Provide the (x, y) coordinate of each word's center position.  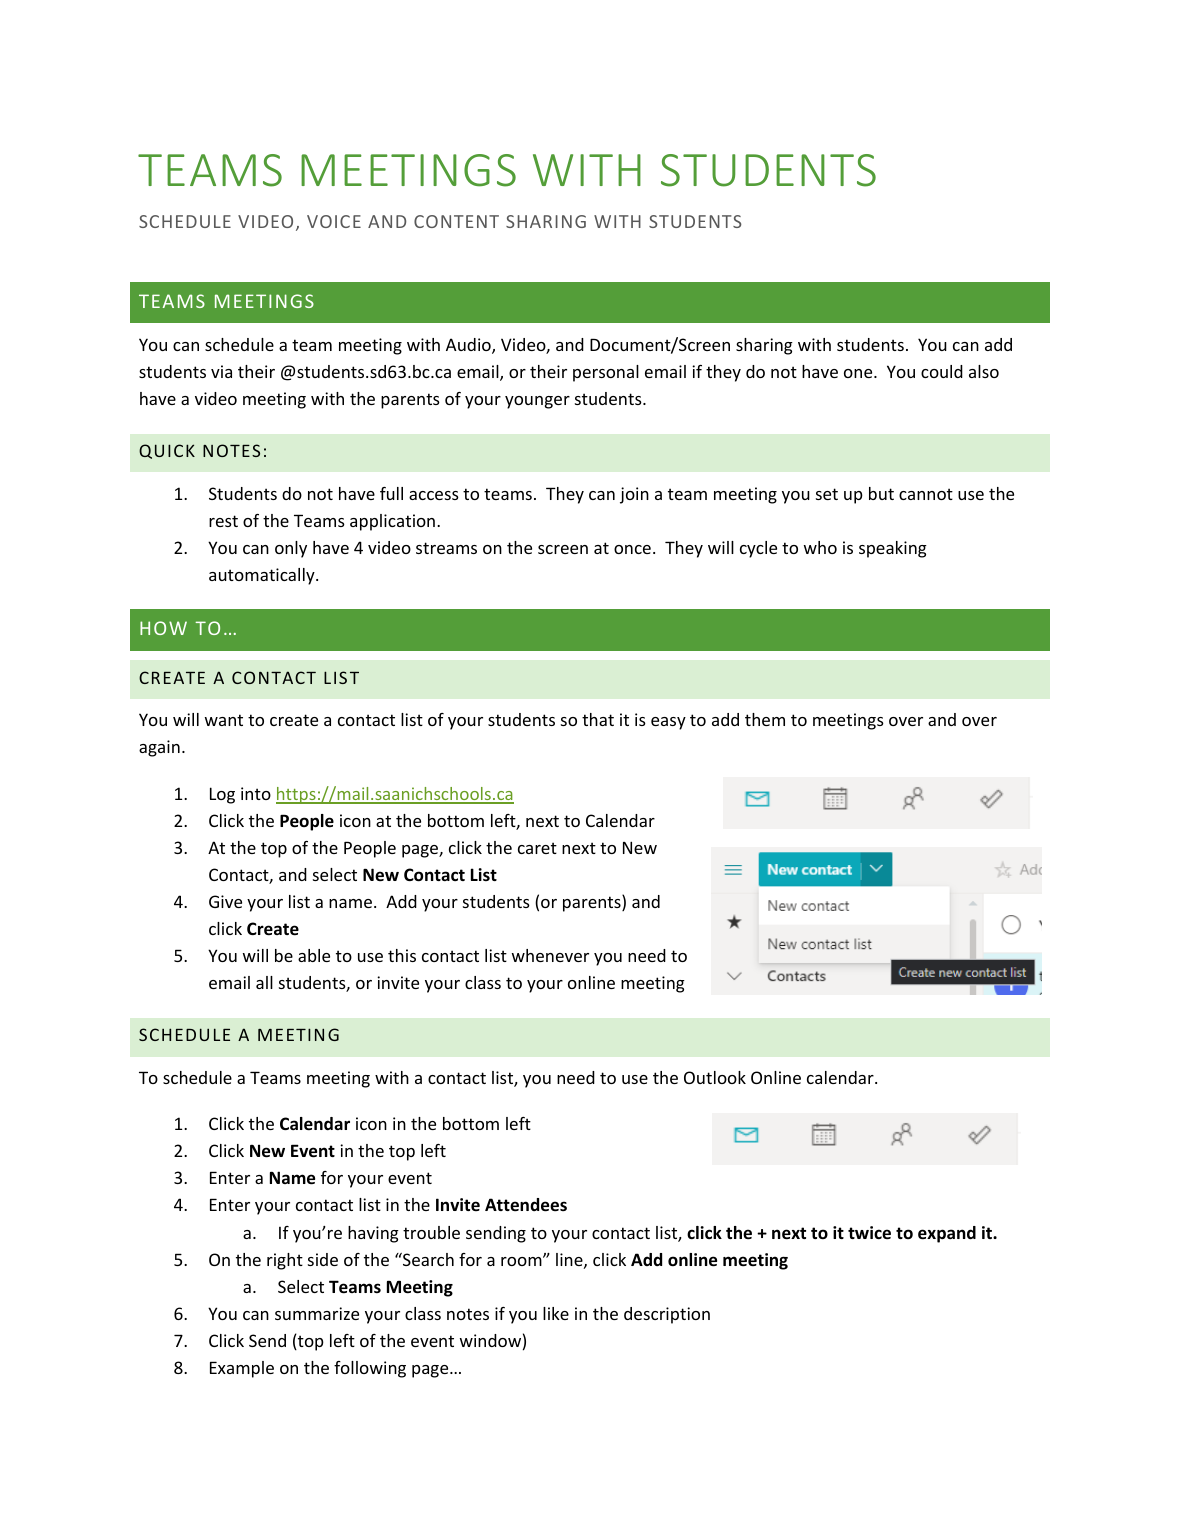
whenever (550, 955)
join (634, 495)
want (224, 720)
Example (242, 1369)
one (859, 373)
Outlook (715, 1077)
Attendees (526, 1205)
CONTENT (456, 221)
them (765, 719)
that (598, 719)
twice (869, 1233)
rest (223, 521)
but (881, 493)
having (373, 1234)
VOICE (334, 221)
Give (225, 901)
